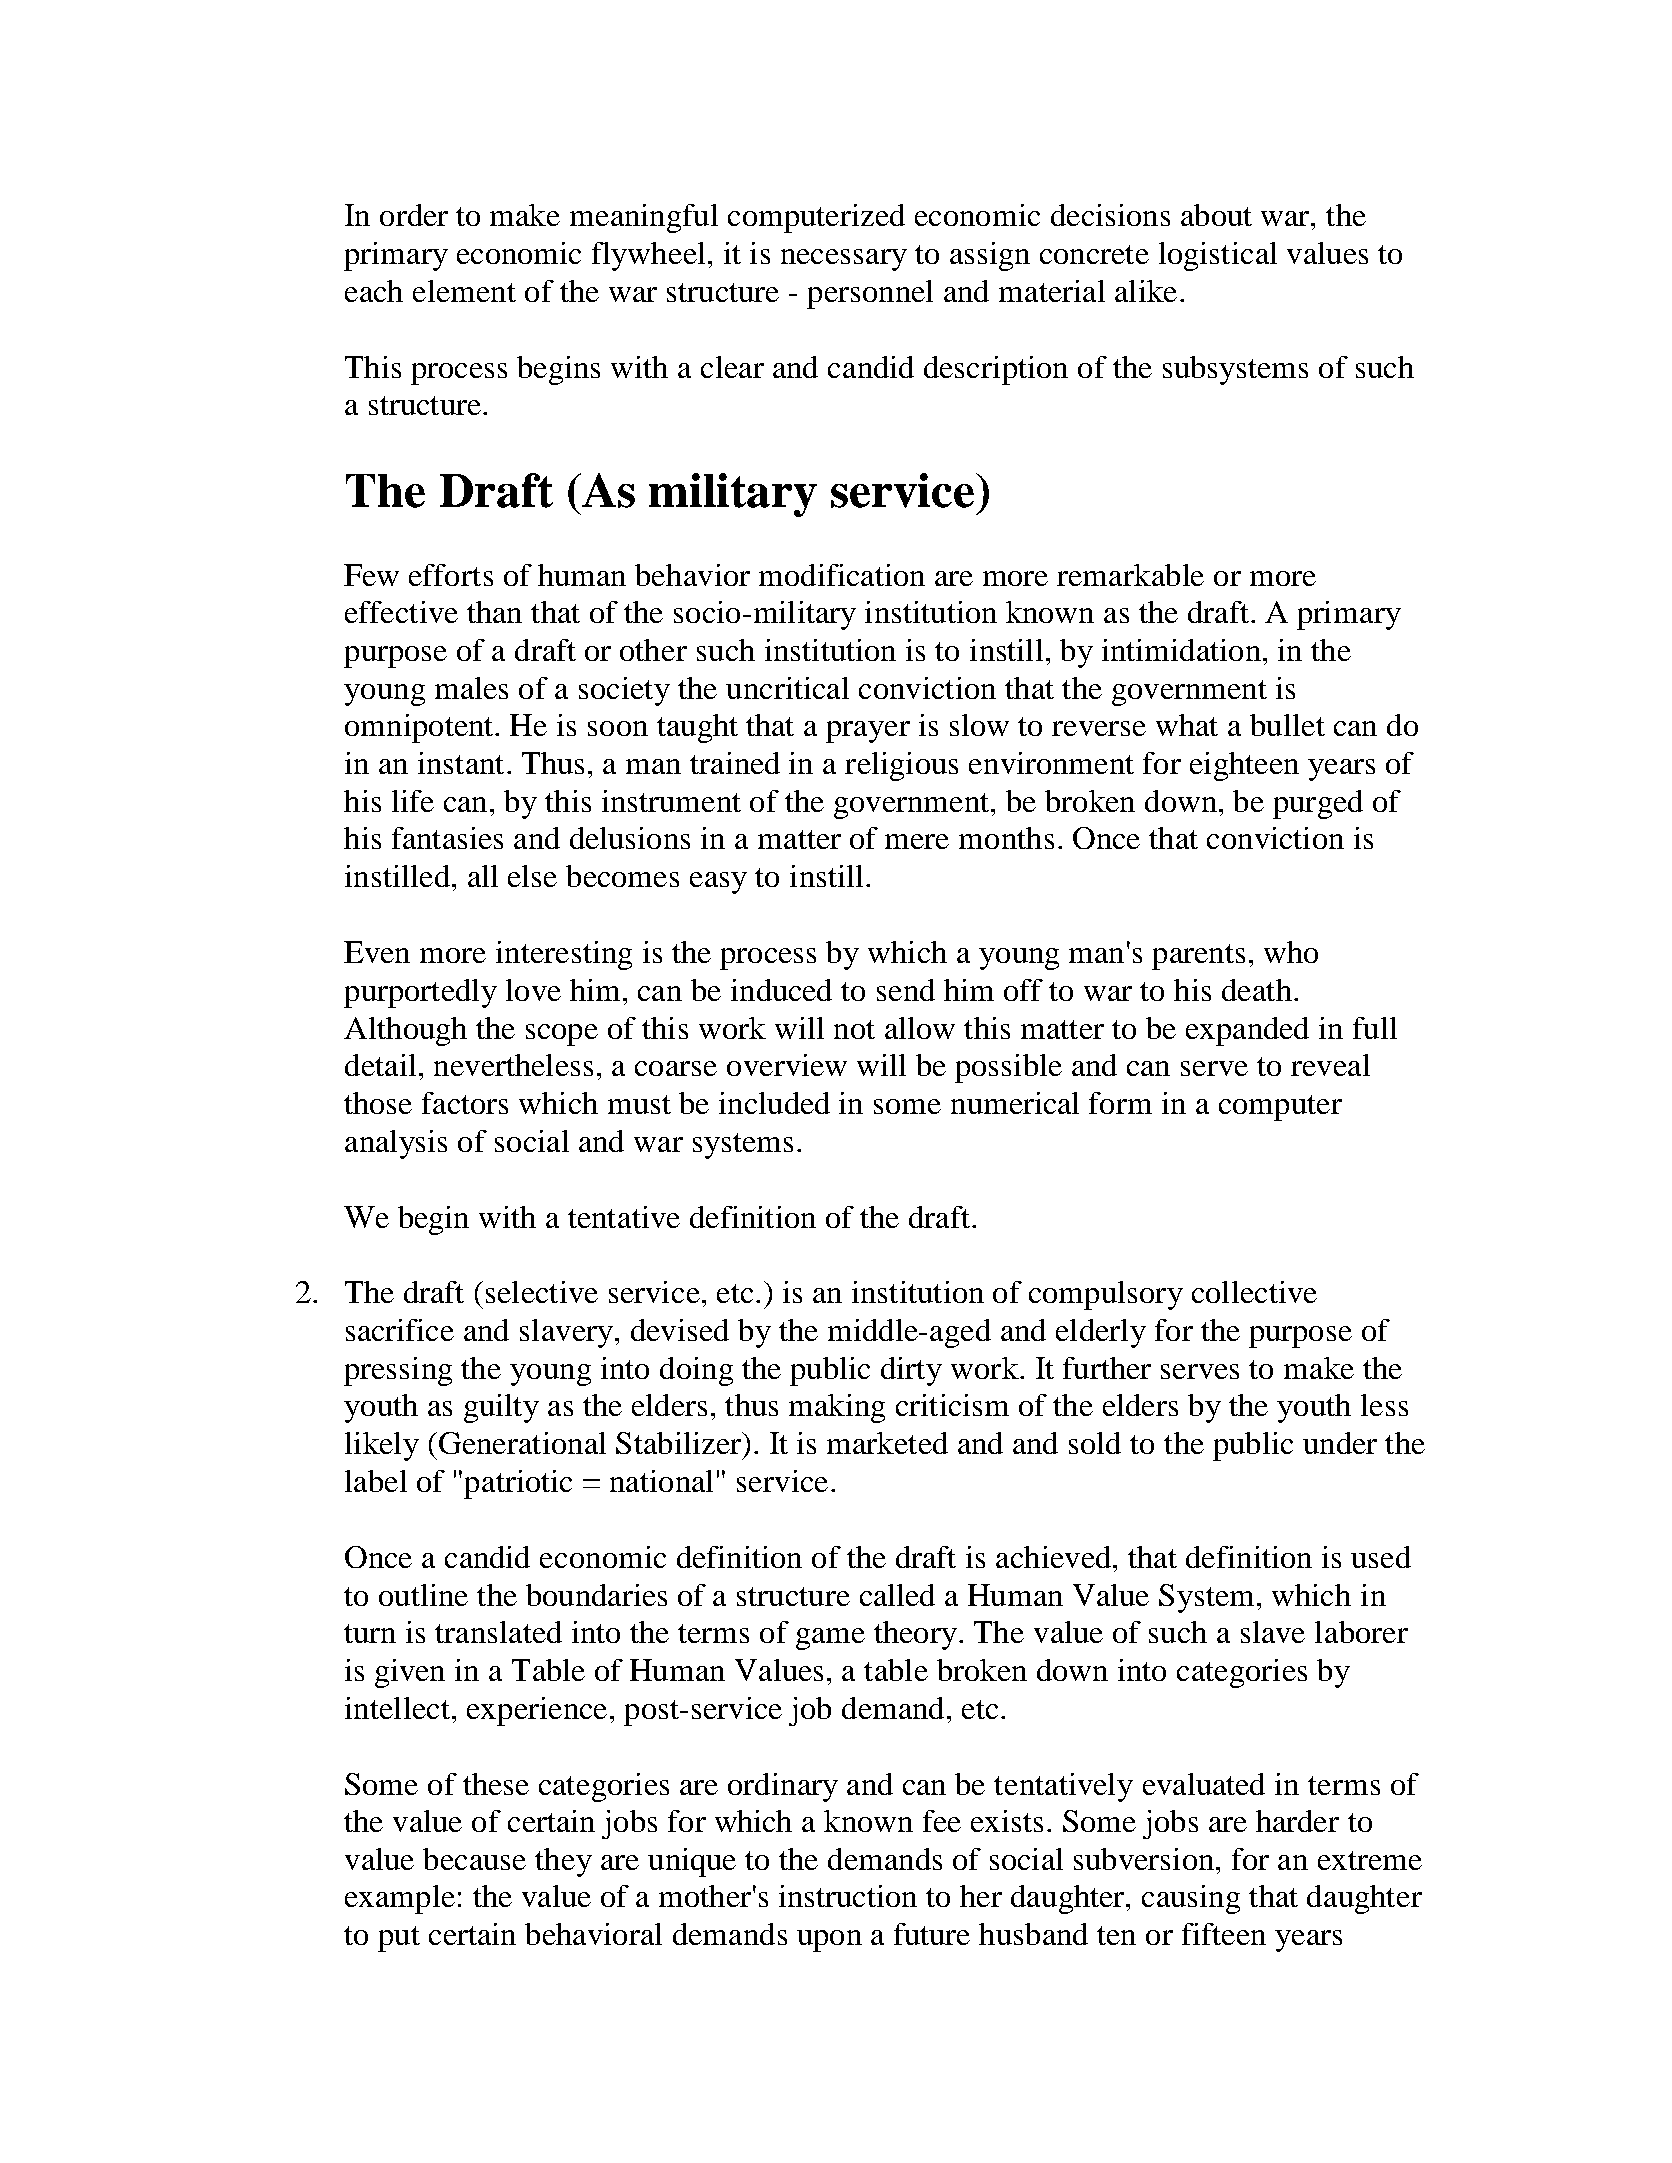  What do you see at coordinates (1254, 1292) in the screenshot?
I see `collective` at bounding box center [1254, 1292].
